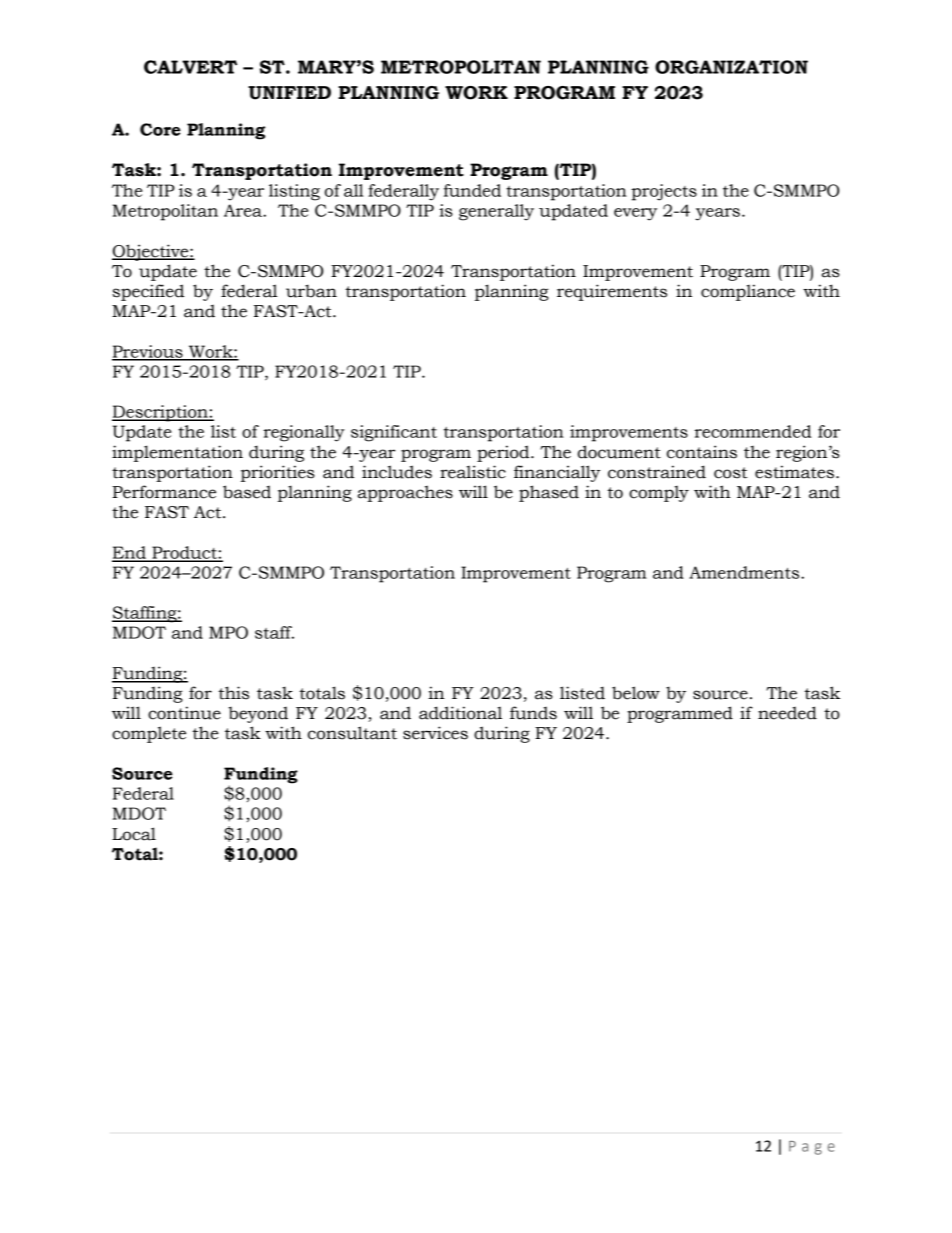 The width and height of the page is (952, 1233). I want to click on period, so click(504, 453).
